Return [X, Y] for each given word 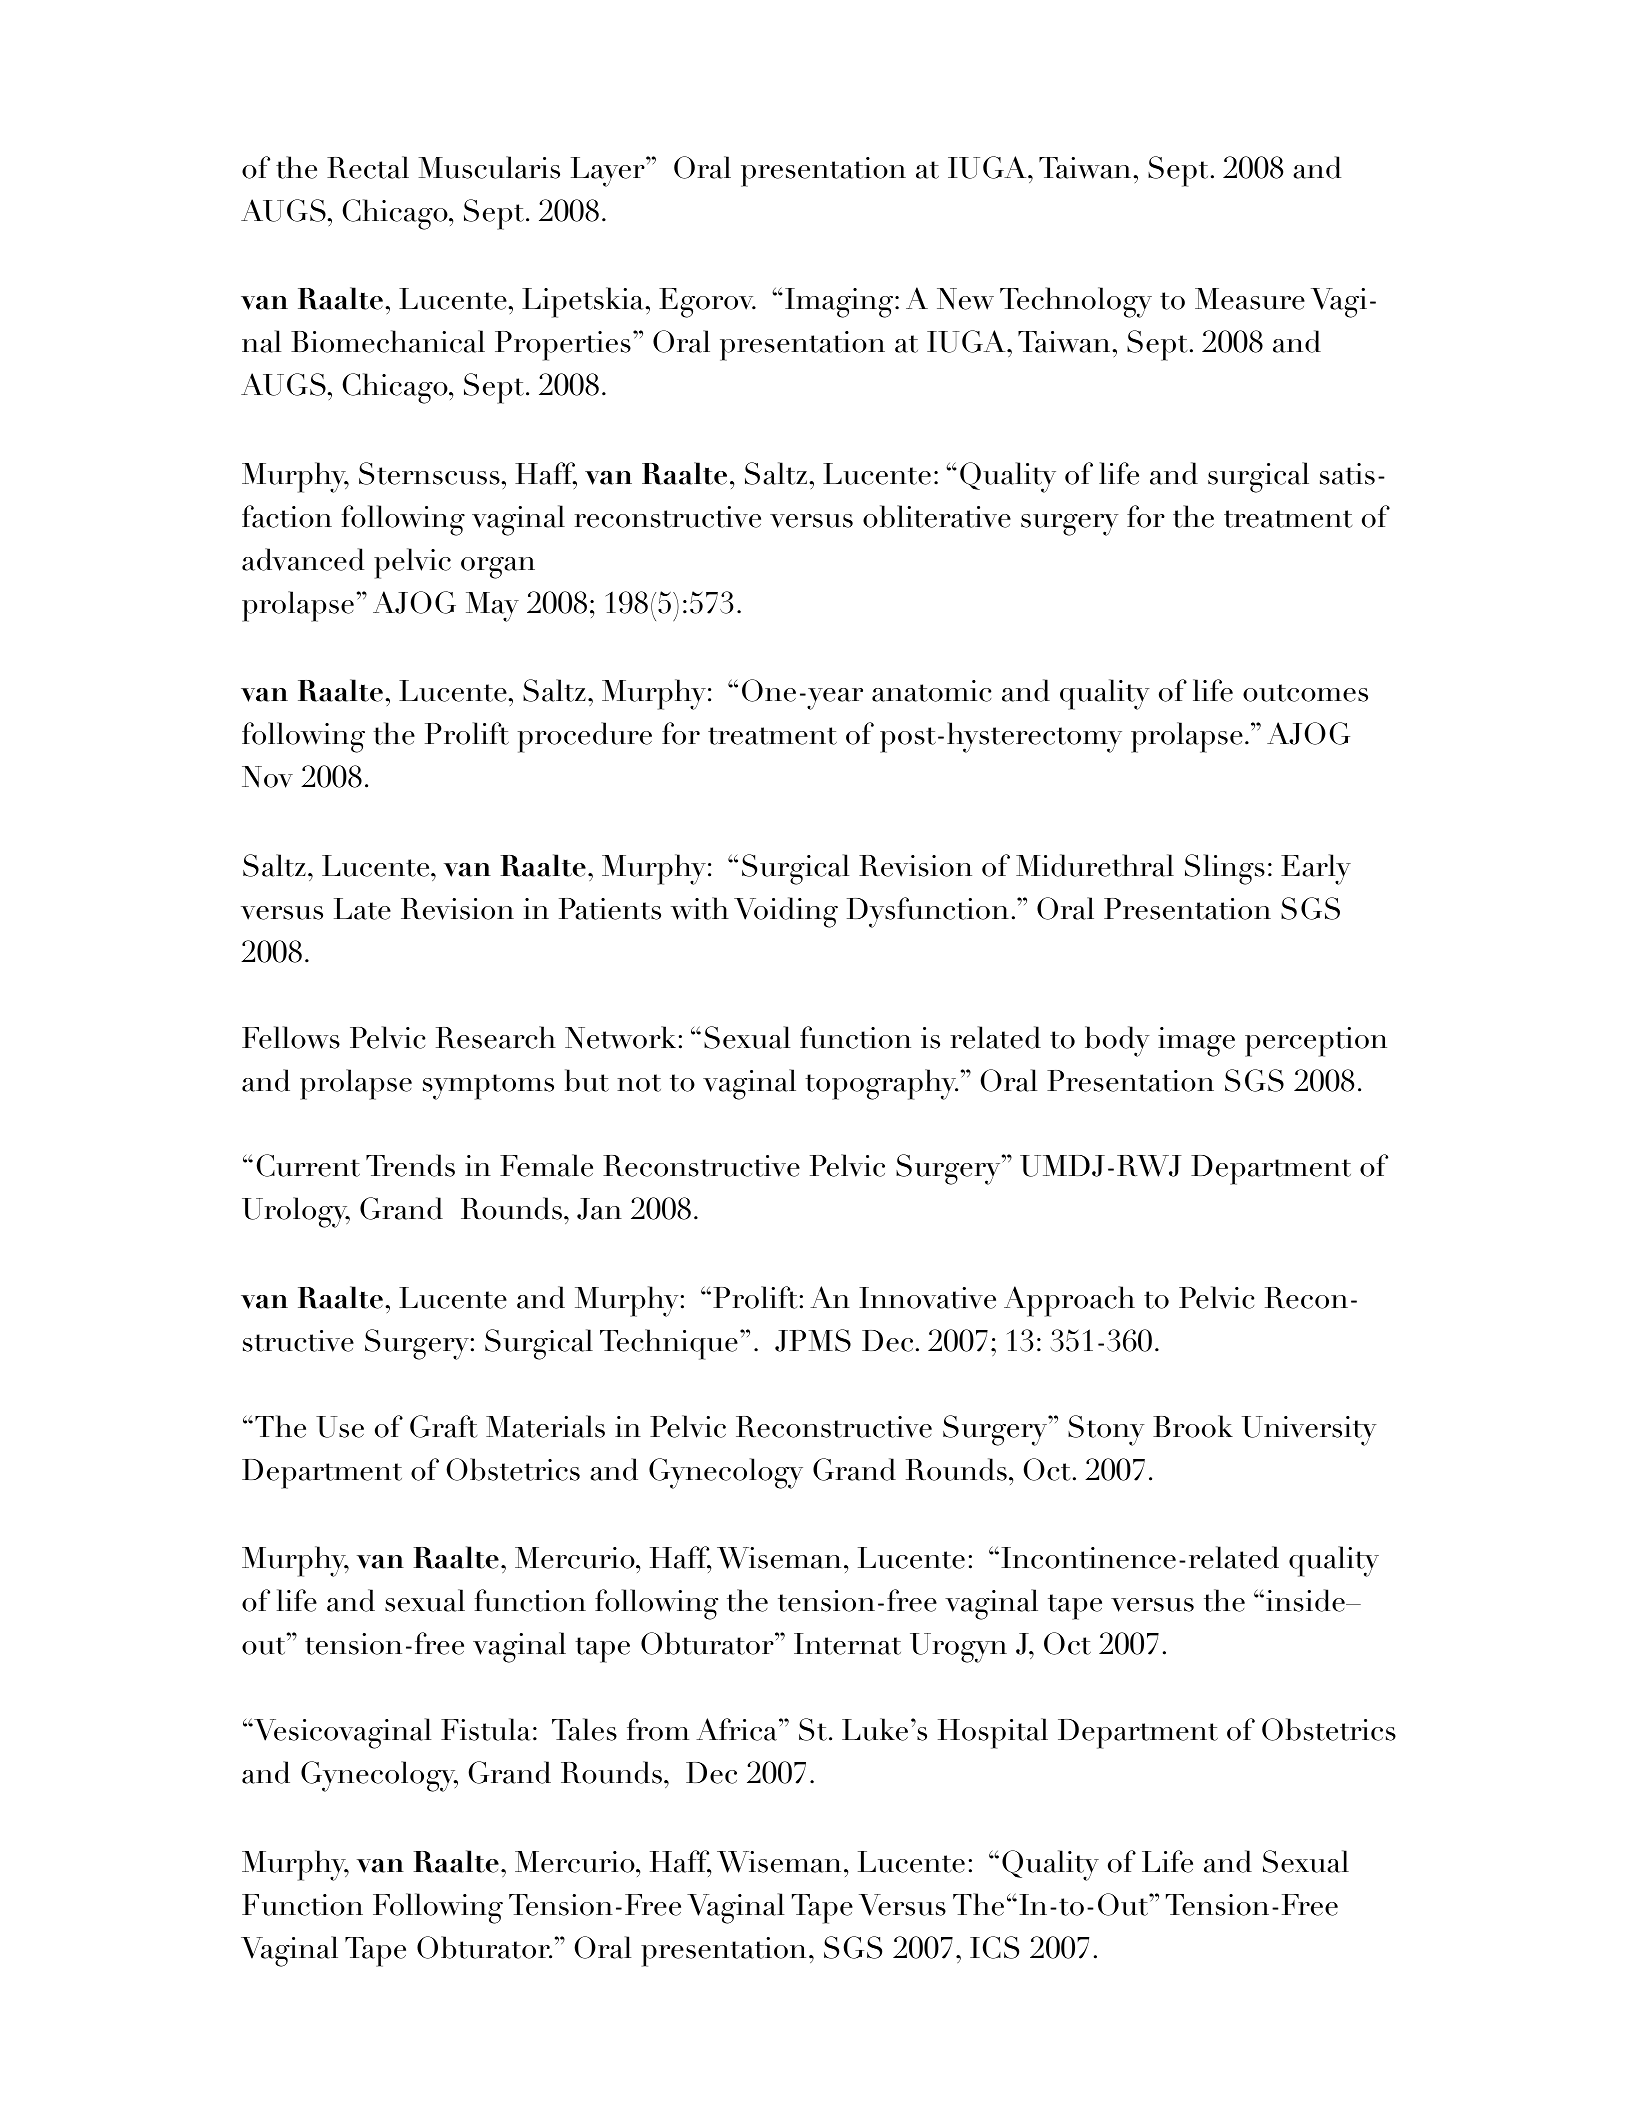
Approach [1069, 1301]
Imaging [840, 303]
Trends [410, 1165]
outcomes [1305, 693]
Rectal [368, 167]
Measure [1250, 299]
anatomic [931, 691]
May [492, 607]
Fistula [486, 1729]
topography [881, 1084]
